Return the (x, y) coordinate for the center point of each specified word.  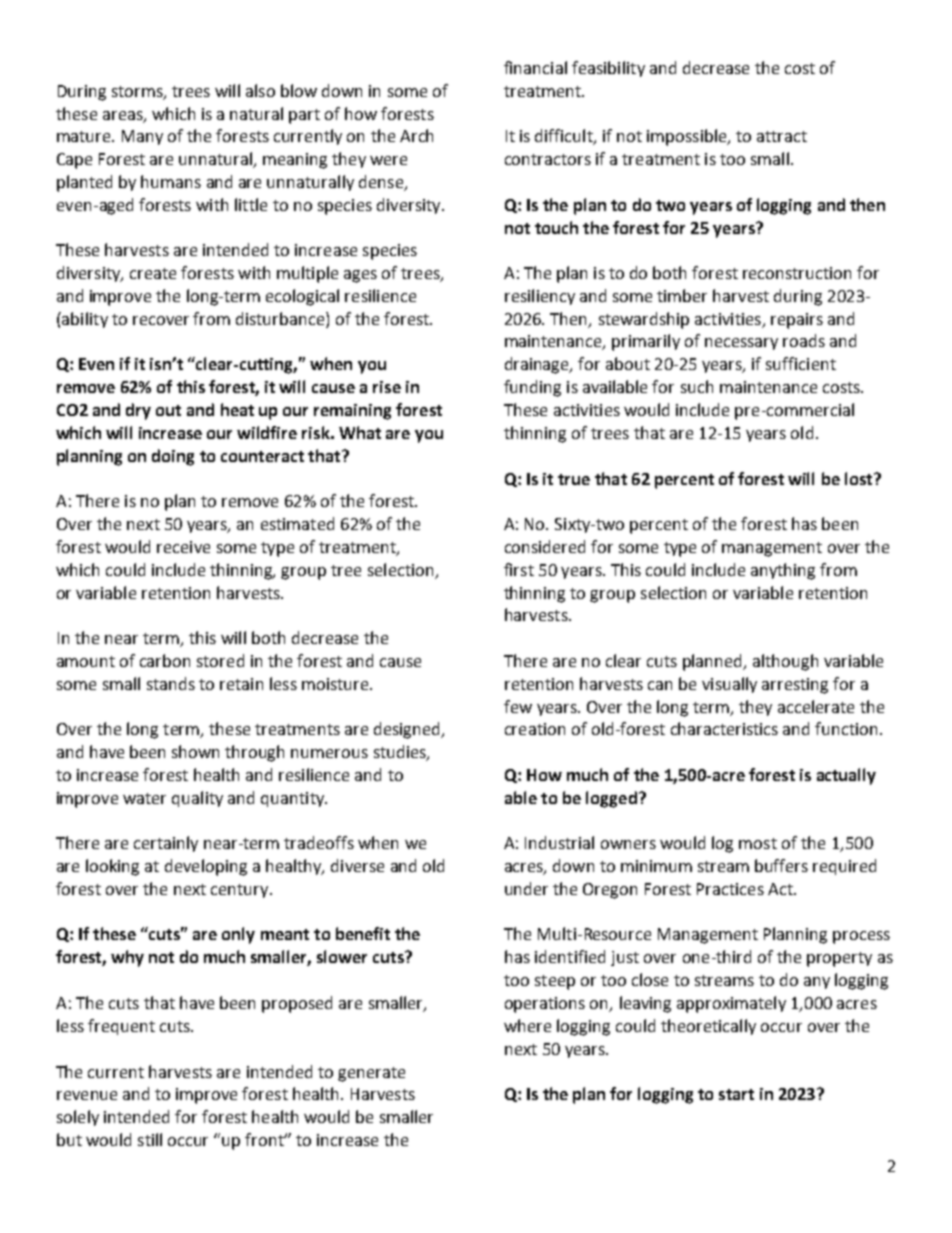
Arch (416, 135)
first (519, 569)
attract (782, 136)
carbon (165, 660)
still (150, 1139)
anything (783, 571)
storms (138, 92)
